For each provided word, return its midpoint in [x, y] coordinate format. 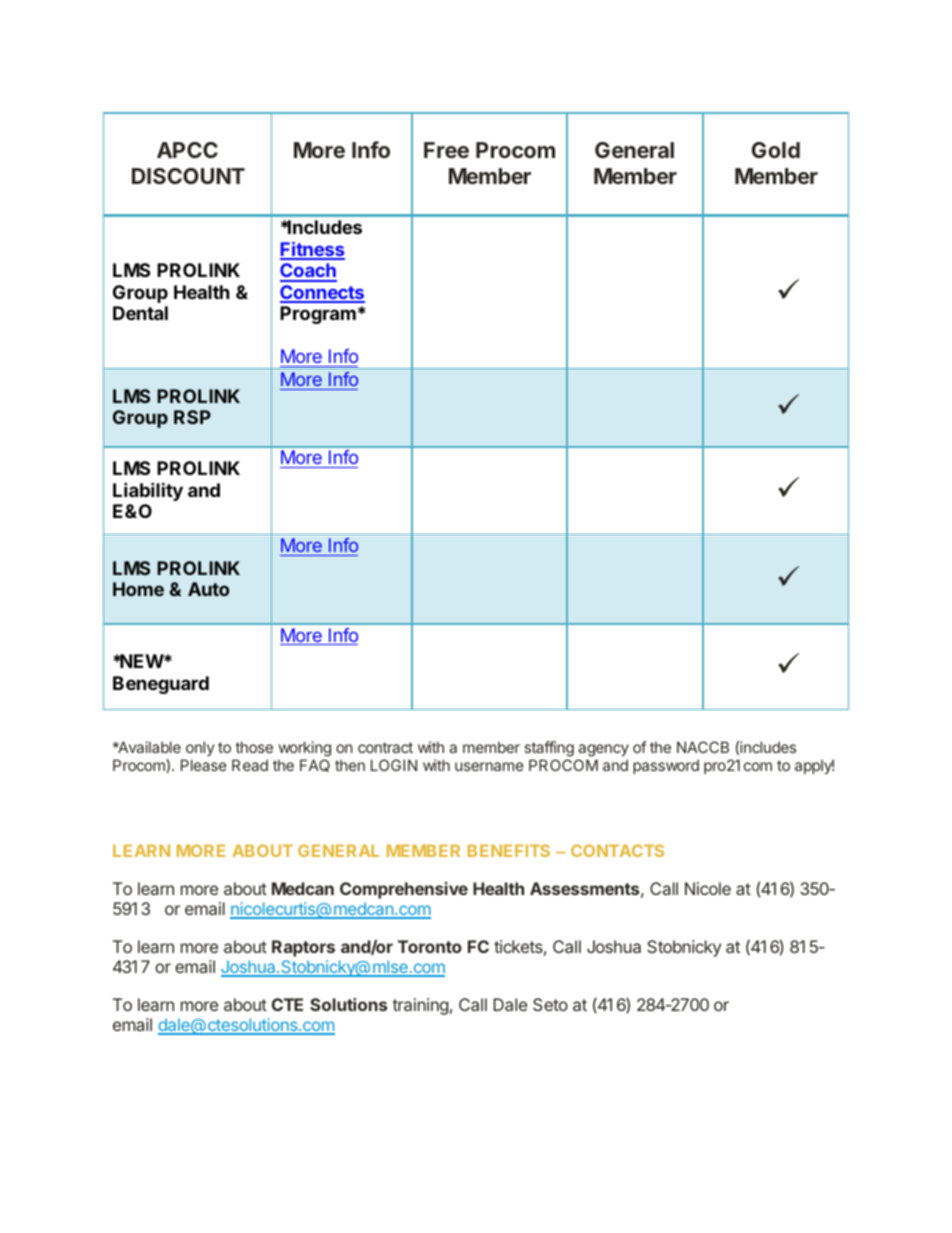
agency [603, 750]
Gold [776, 150]
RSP [192, 417]
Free [446, 150]
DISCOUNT [188, 176]
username [489, 766]
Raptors [303, 948]
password [666, 766]
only [200, 748]
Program [318, 315]
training [420, 1006]
